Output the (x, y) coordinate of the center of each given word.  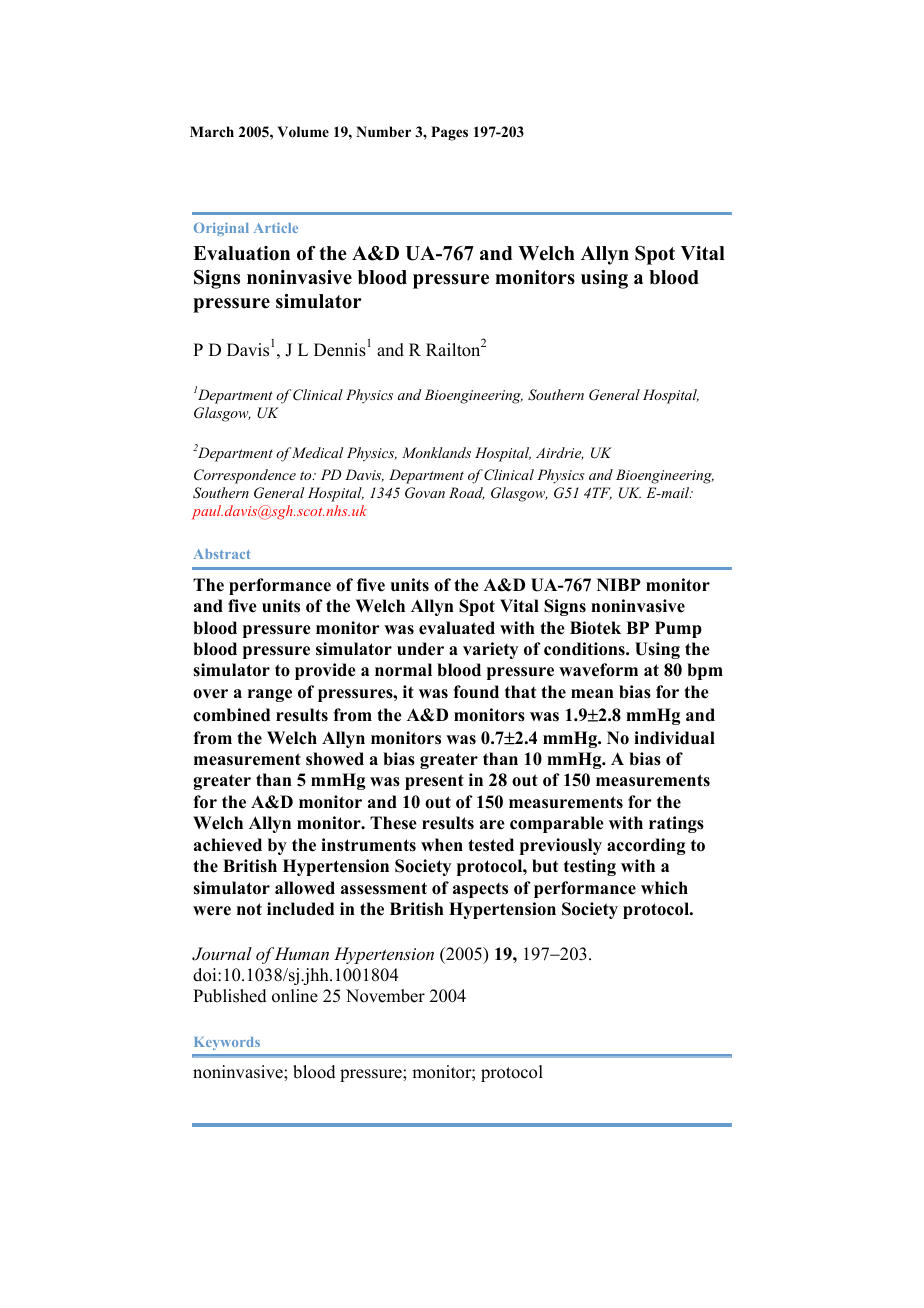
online (295, 996)
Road (467, 493)
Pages (449, 133)
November (385, 996)
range (270, 695)
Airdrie (560, 453)
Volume (303, 132)
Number (383, 131)
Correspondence (245, 476)
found (476, 692)
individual (674, 738)
